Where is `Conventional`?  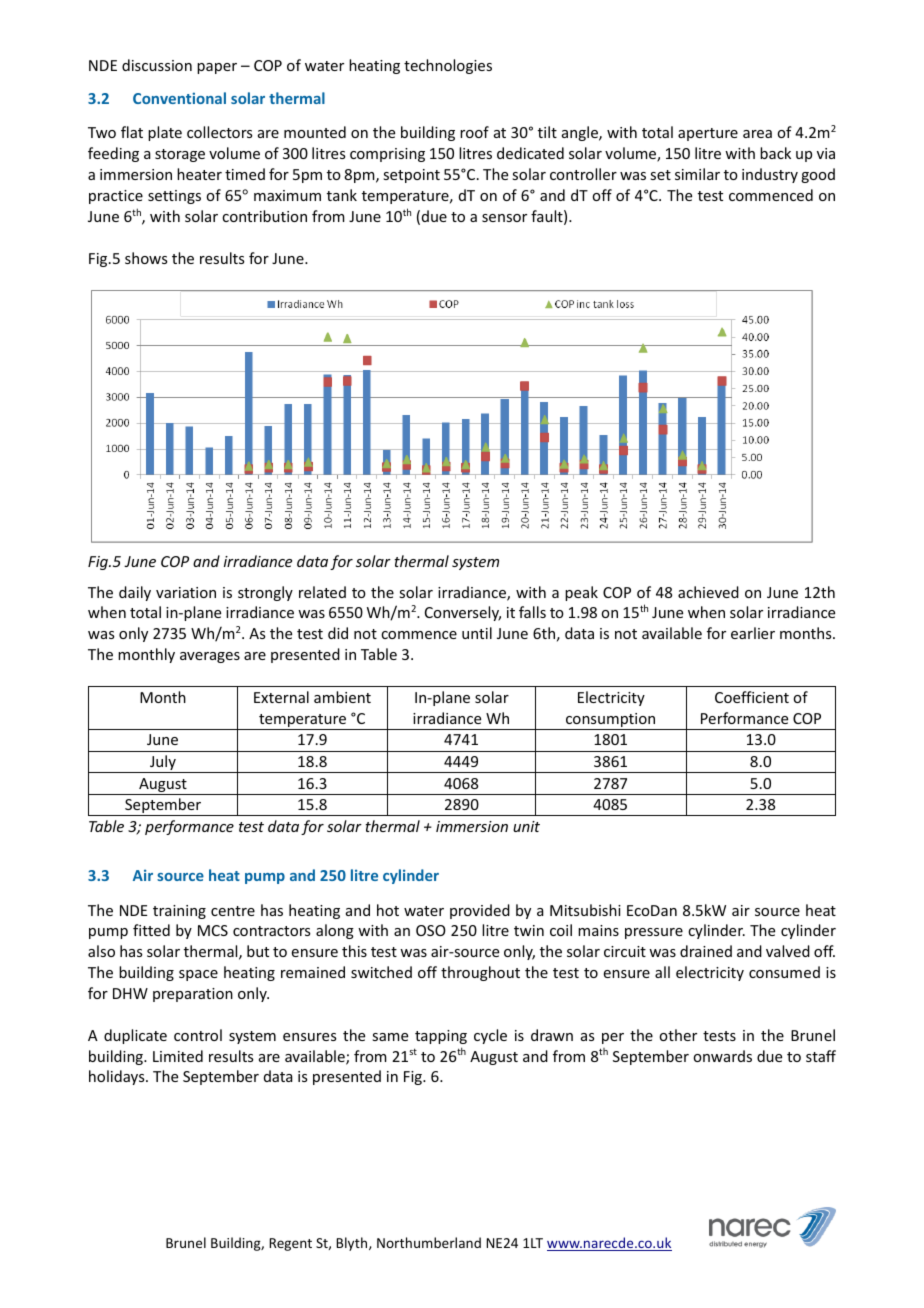
Conventional is located at coordinates (179, 98).
